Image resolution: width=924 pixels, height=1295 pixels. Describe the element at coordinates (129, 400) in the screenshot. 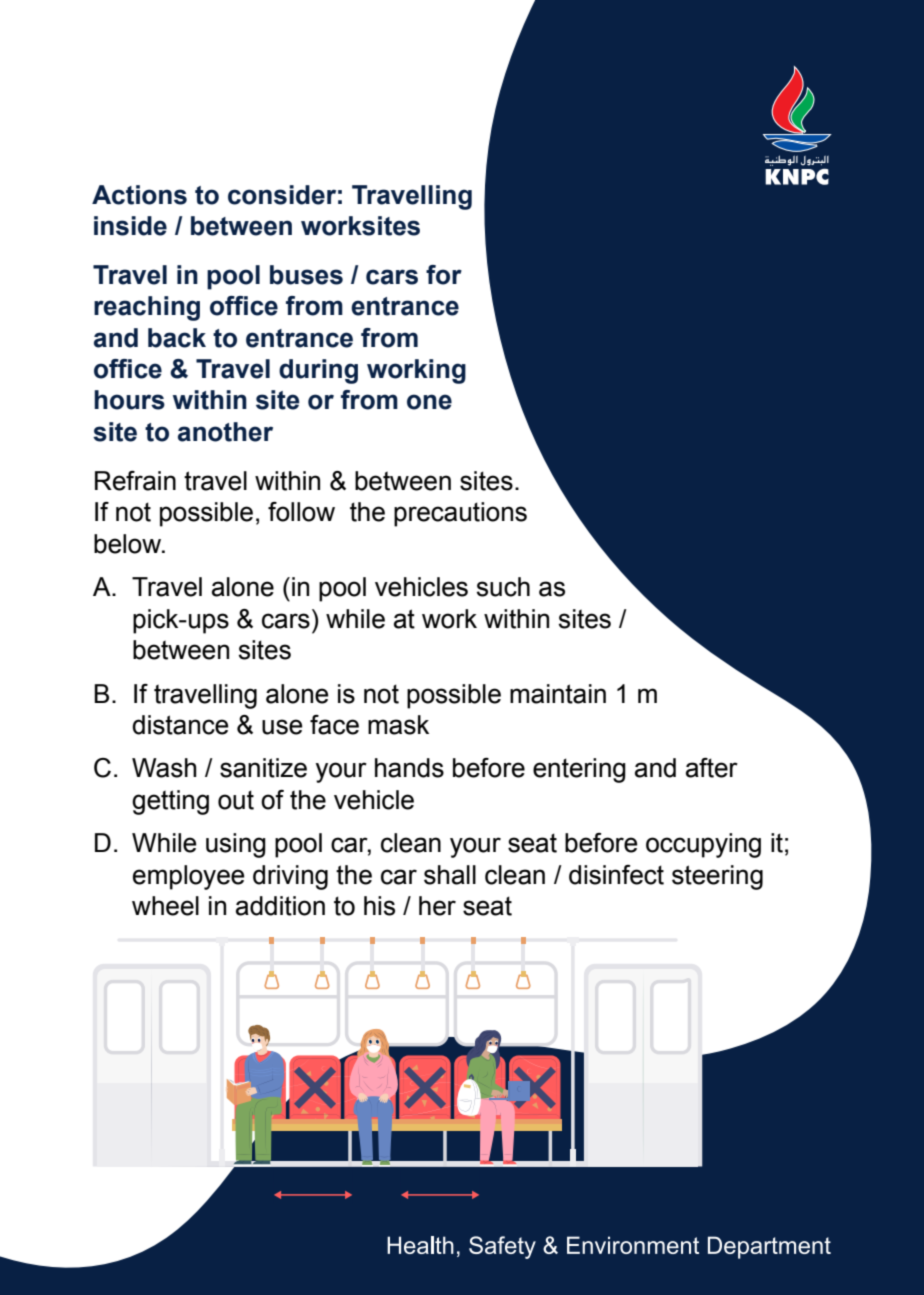

I see `hours` at that location.
